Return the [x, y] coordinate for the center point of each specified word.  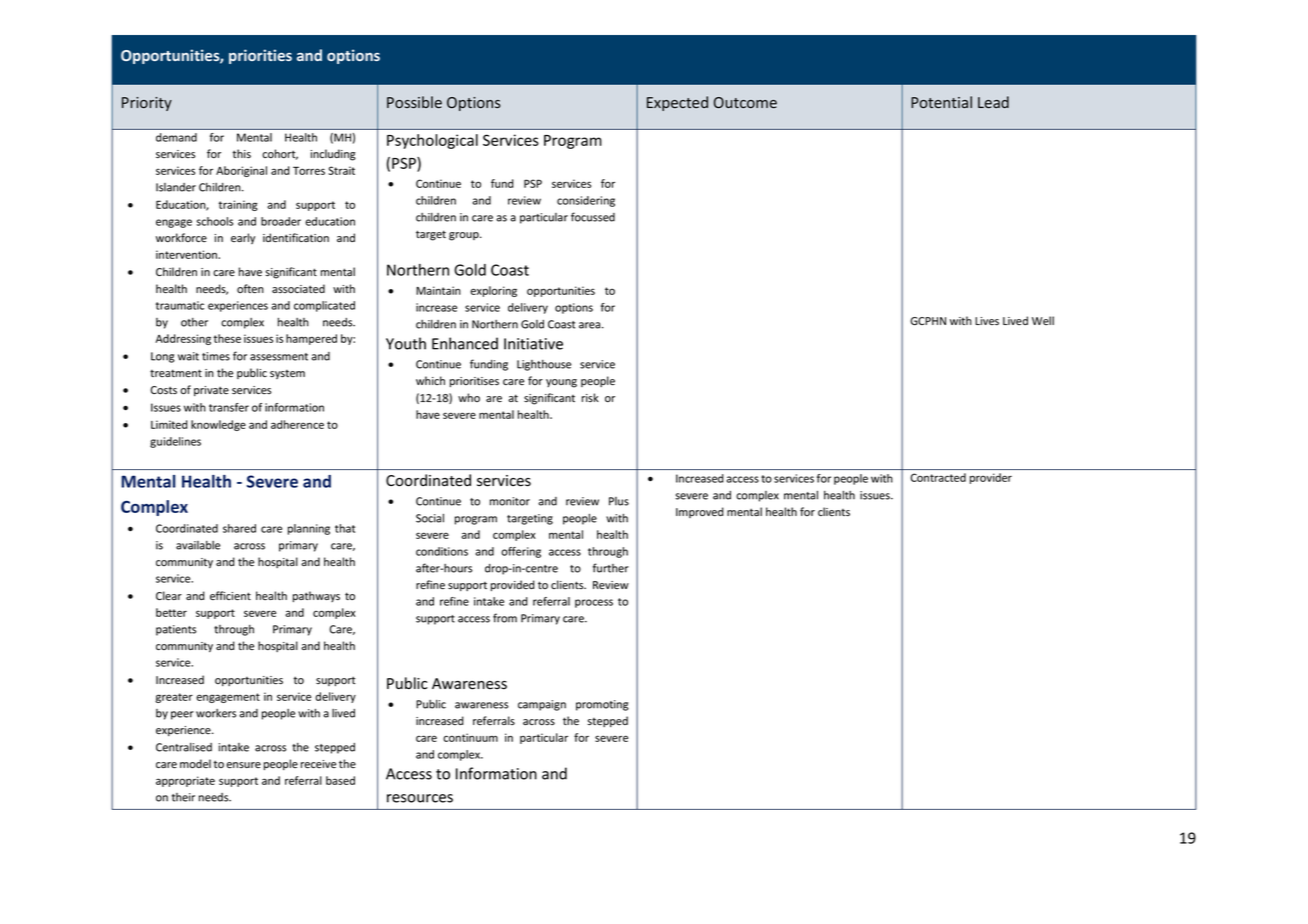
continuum [470, 737]
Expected [677, 103]
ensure [243, 765]
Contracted [938, 477]
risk [590, 397]
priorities [260, 56]
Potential [941, 102]
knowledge [218, 425]
